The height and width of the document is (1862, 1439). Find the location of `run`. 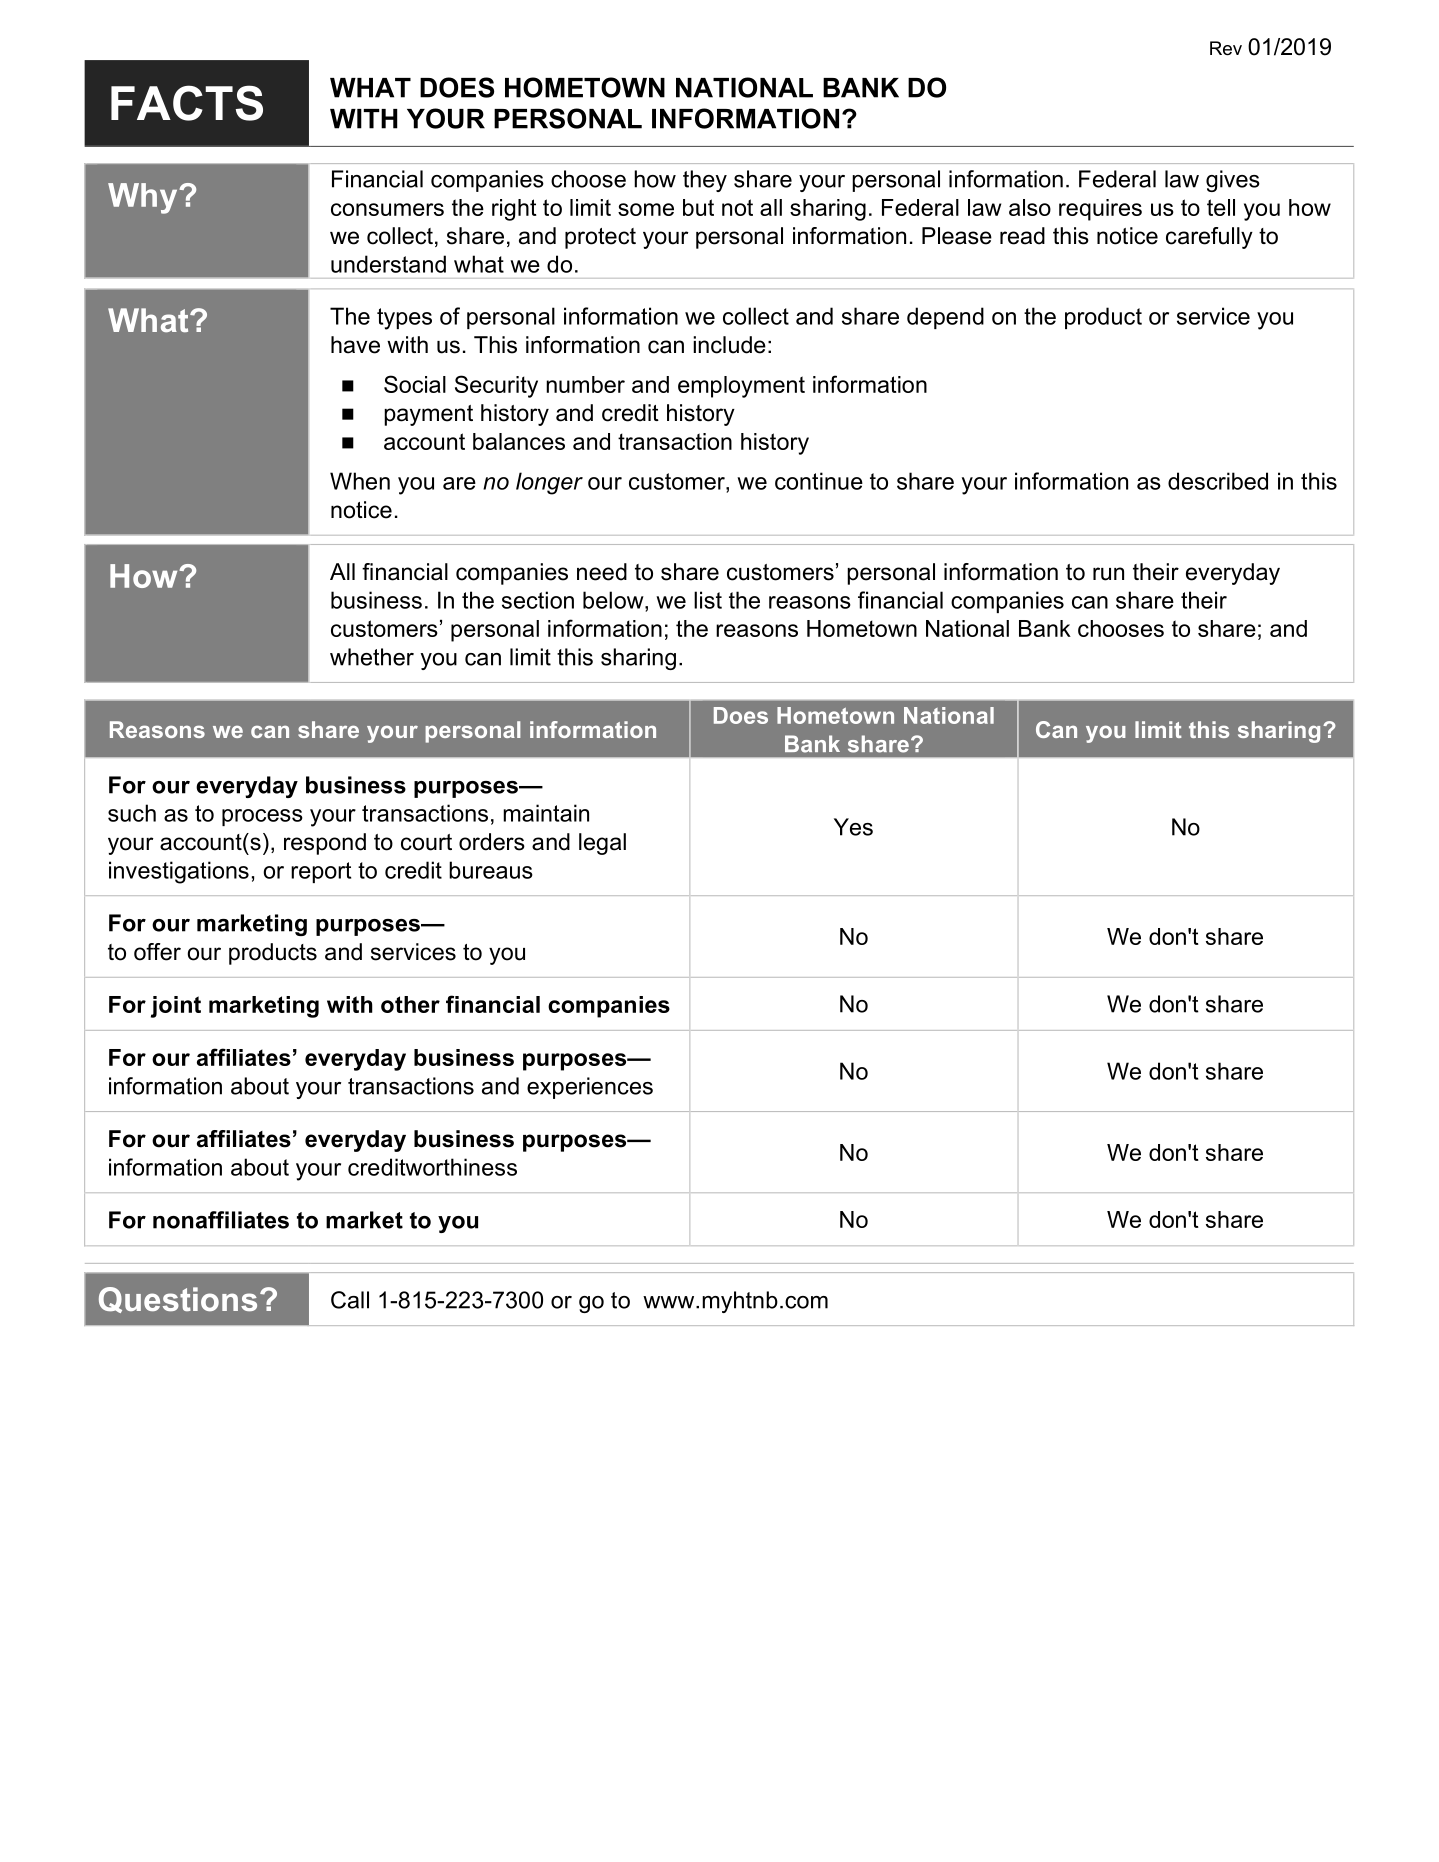

run is located at coordinates (1108, 574).
